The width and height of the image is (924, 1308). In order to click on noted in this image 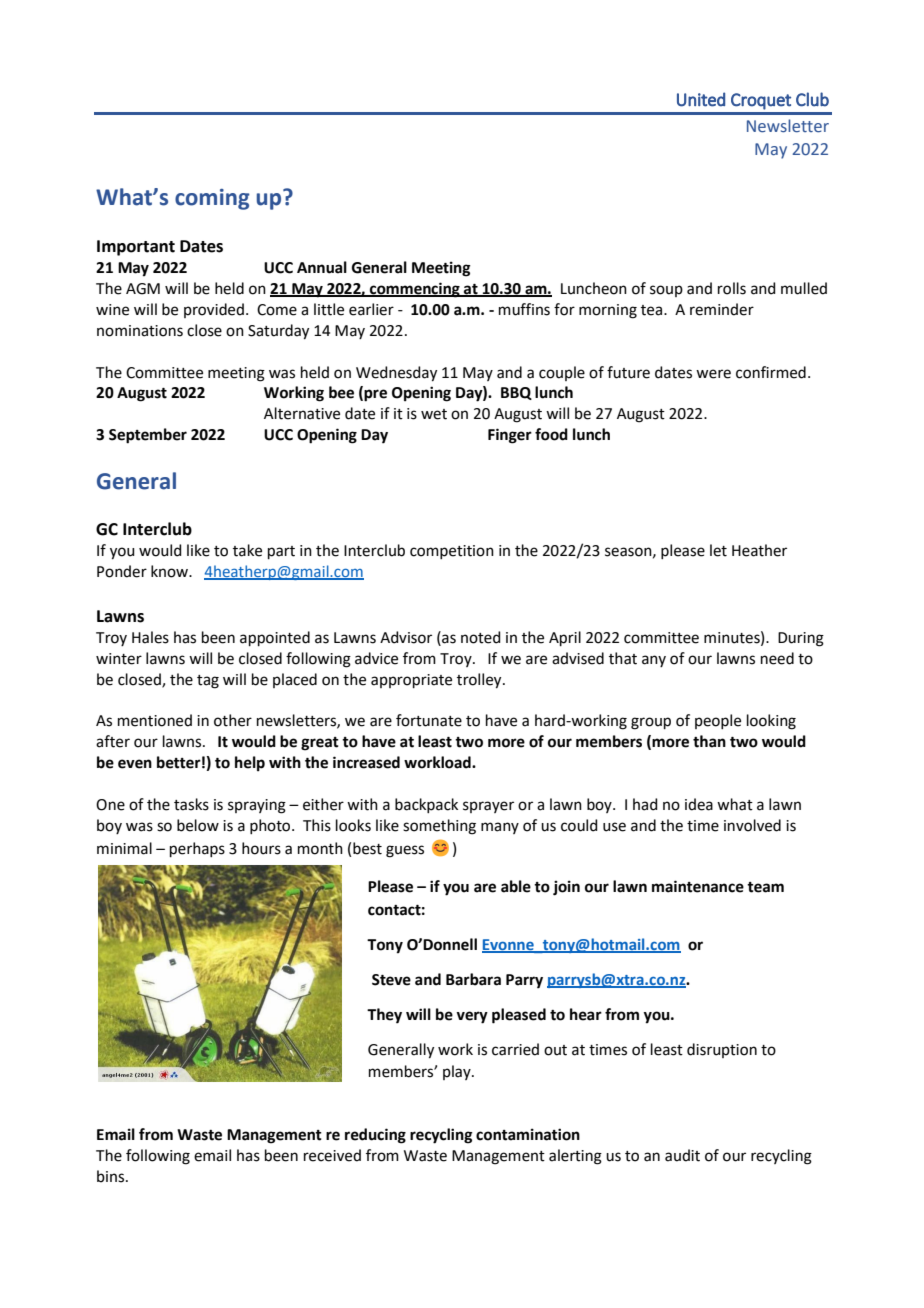, I will do `click(481, 637)`.
